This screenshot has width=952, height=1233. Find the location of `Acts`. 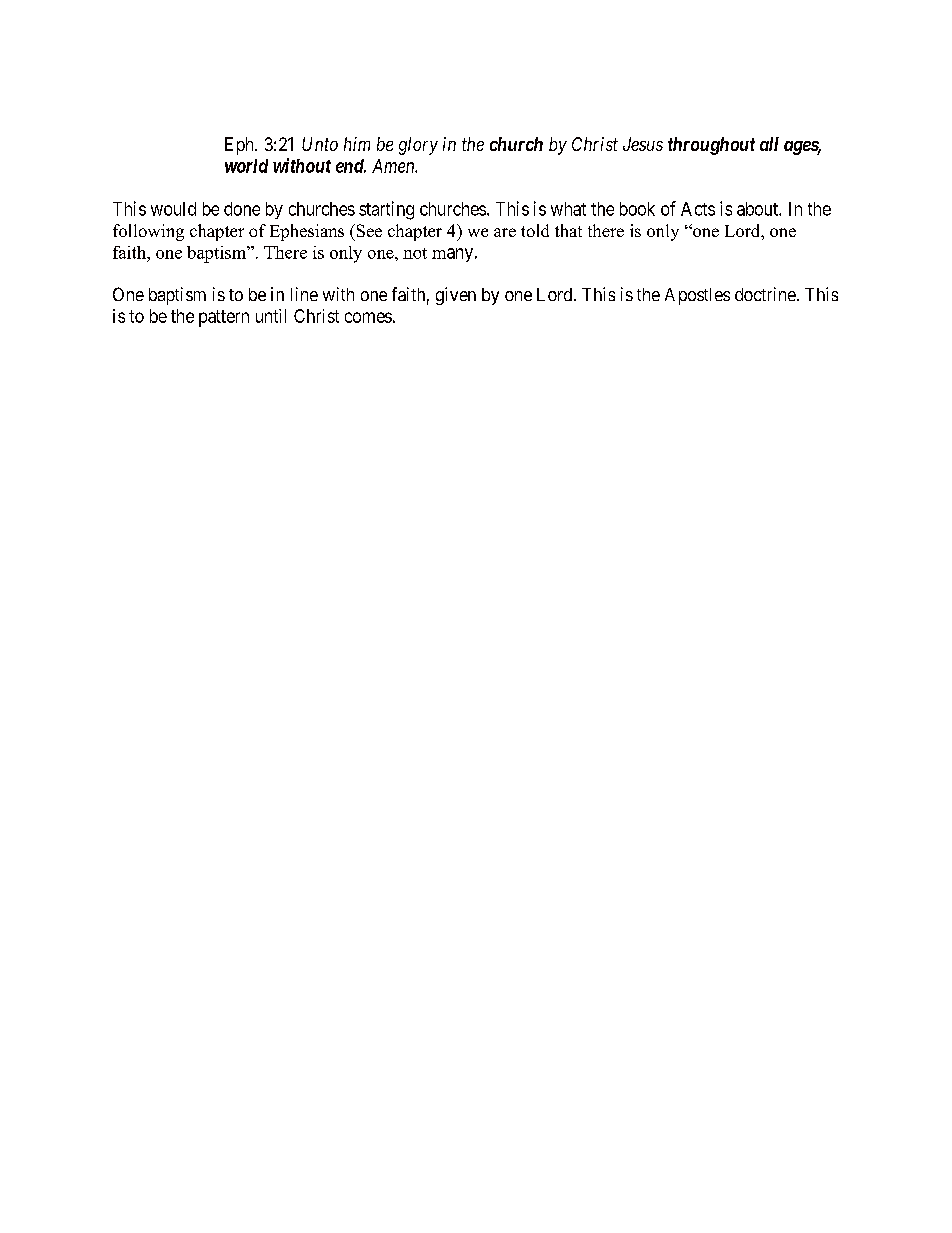

Acts is located at coordinates (698, 209).
